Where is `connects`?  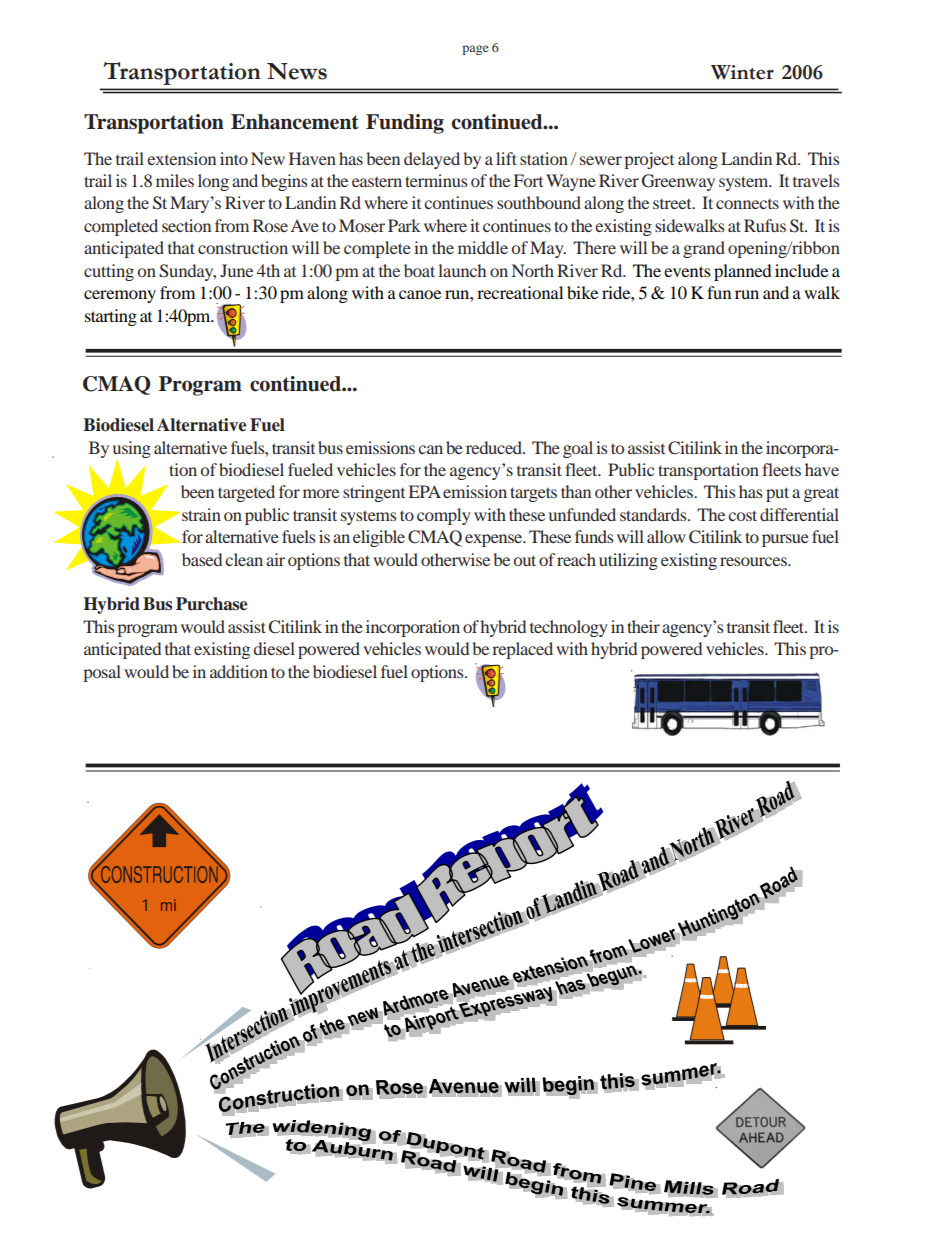
connects is located at coordinates (747, 204).
